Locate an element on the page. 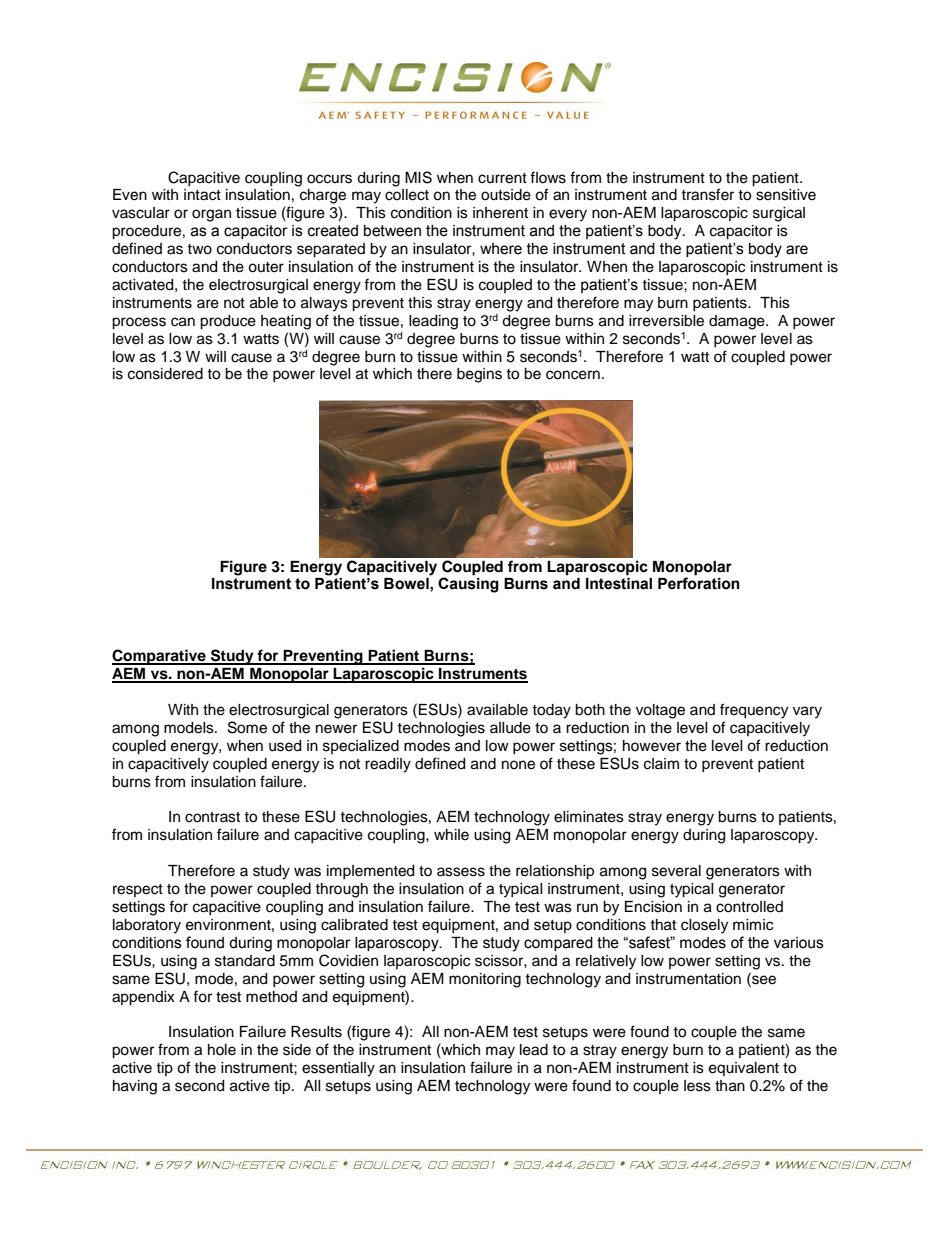 The height and width of the image is (1233, 952). inherent is located at coordinates (500, 213).
